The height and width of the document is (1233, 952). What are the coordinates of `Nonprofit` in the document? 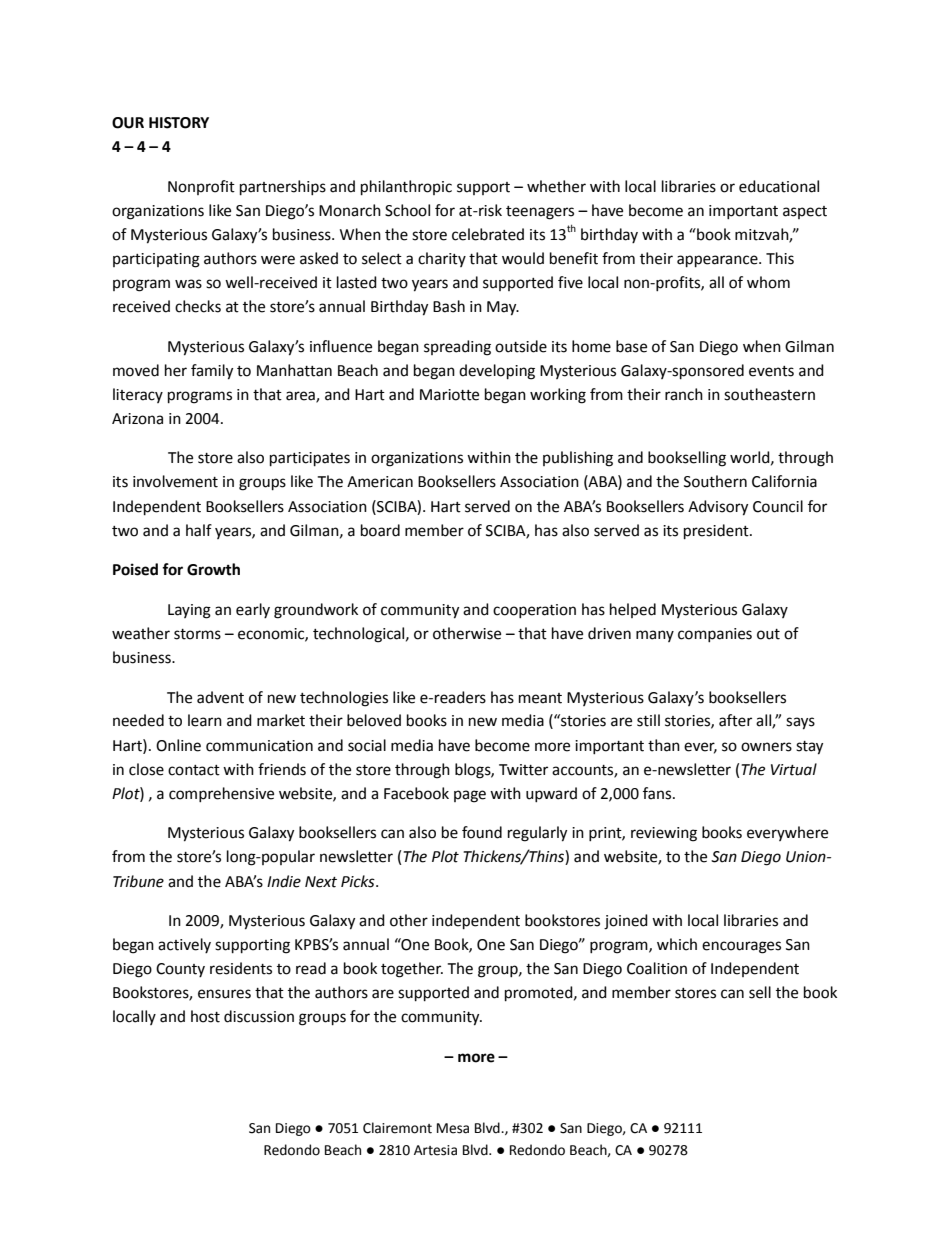 It's located at (201, 187).
